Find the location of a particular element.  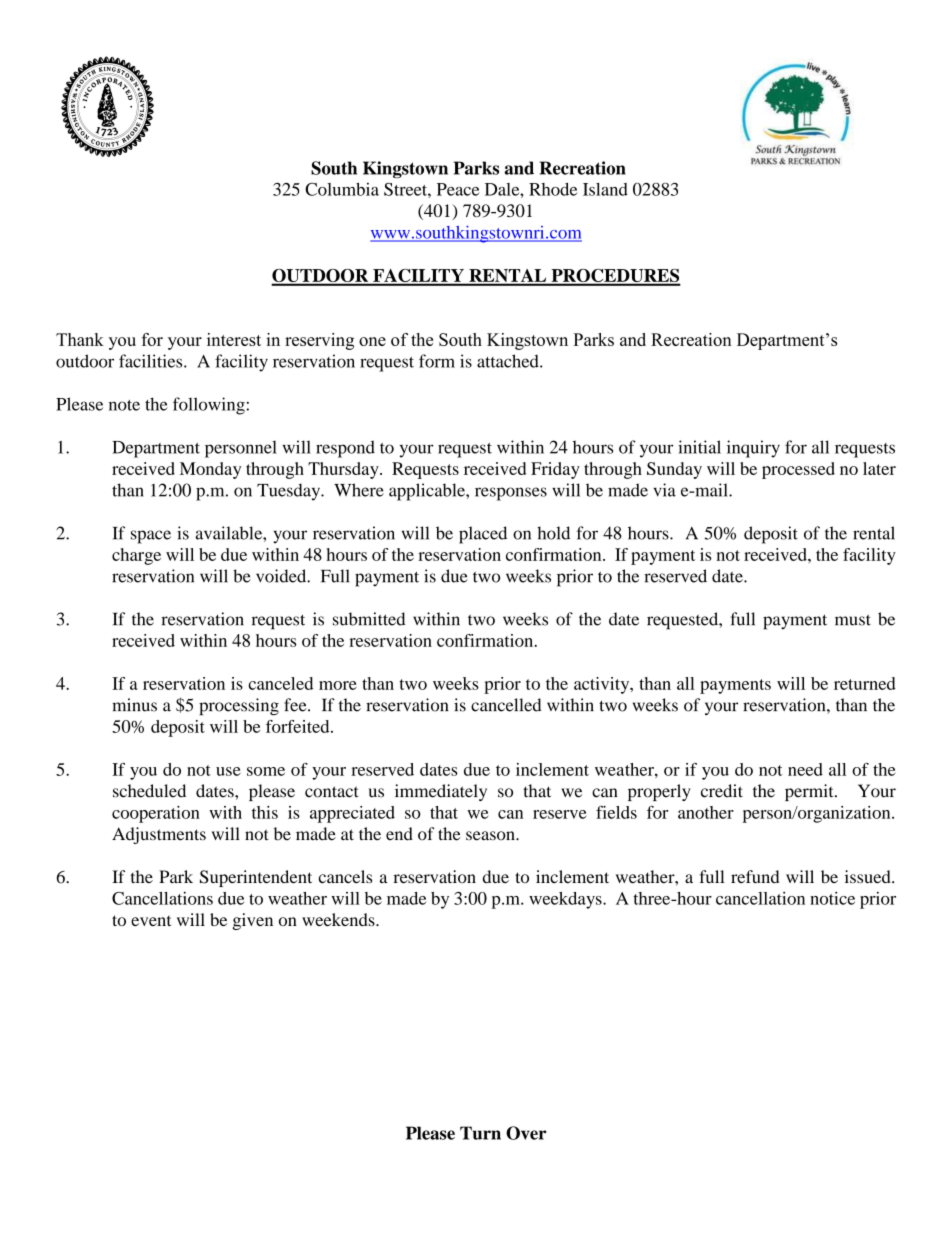

given is located at coordinates (253, 921).
